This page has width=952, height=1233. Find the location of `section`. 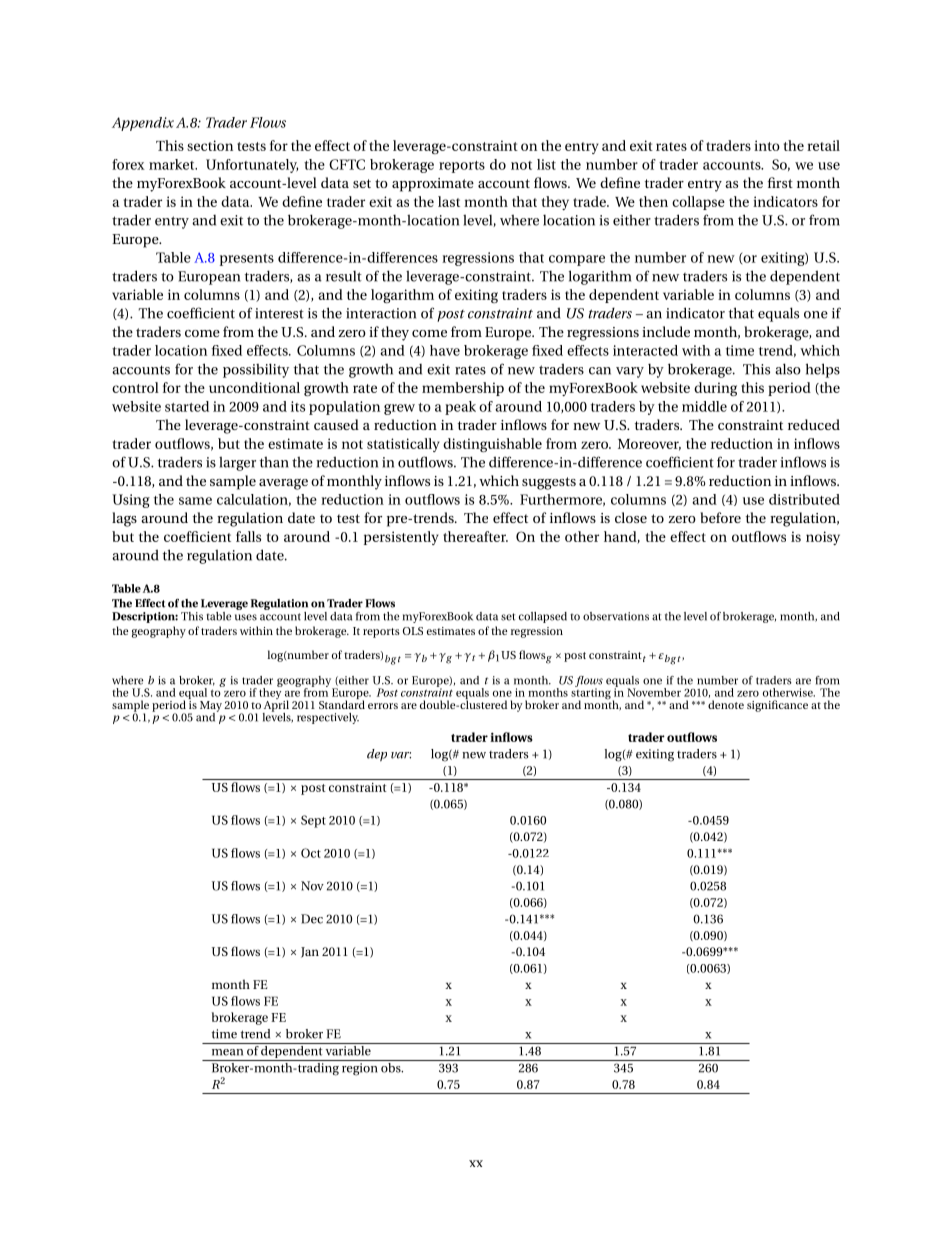

section is located at coordinates (210, 145).
